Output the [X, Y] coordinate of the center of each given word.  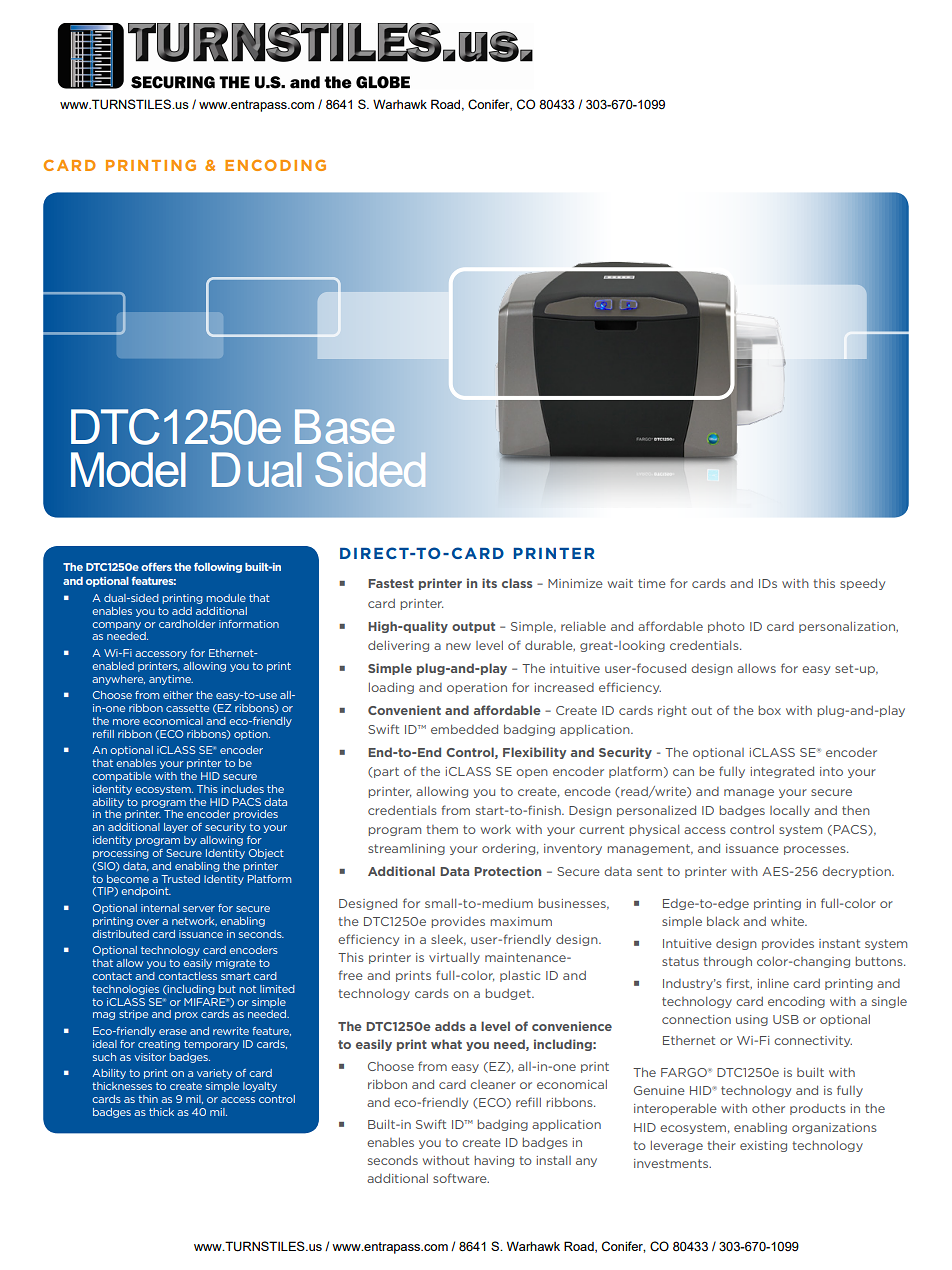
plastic [520, 976]
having [494, 1161]
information [249, 624]
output [473, 627]
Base [344, 427]
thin [148, 1099]
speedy [862, 584]
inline [773, 983]
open [532, 773]
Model [128, 469]
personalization [848, 627]
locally [790, 811]
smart [236, 976]
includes [243, 789]
